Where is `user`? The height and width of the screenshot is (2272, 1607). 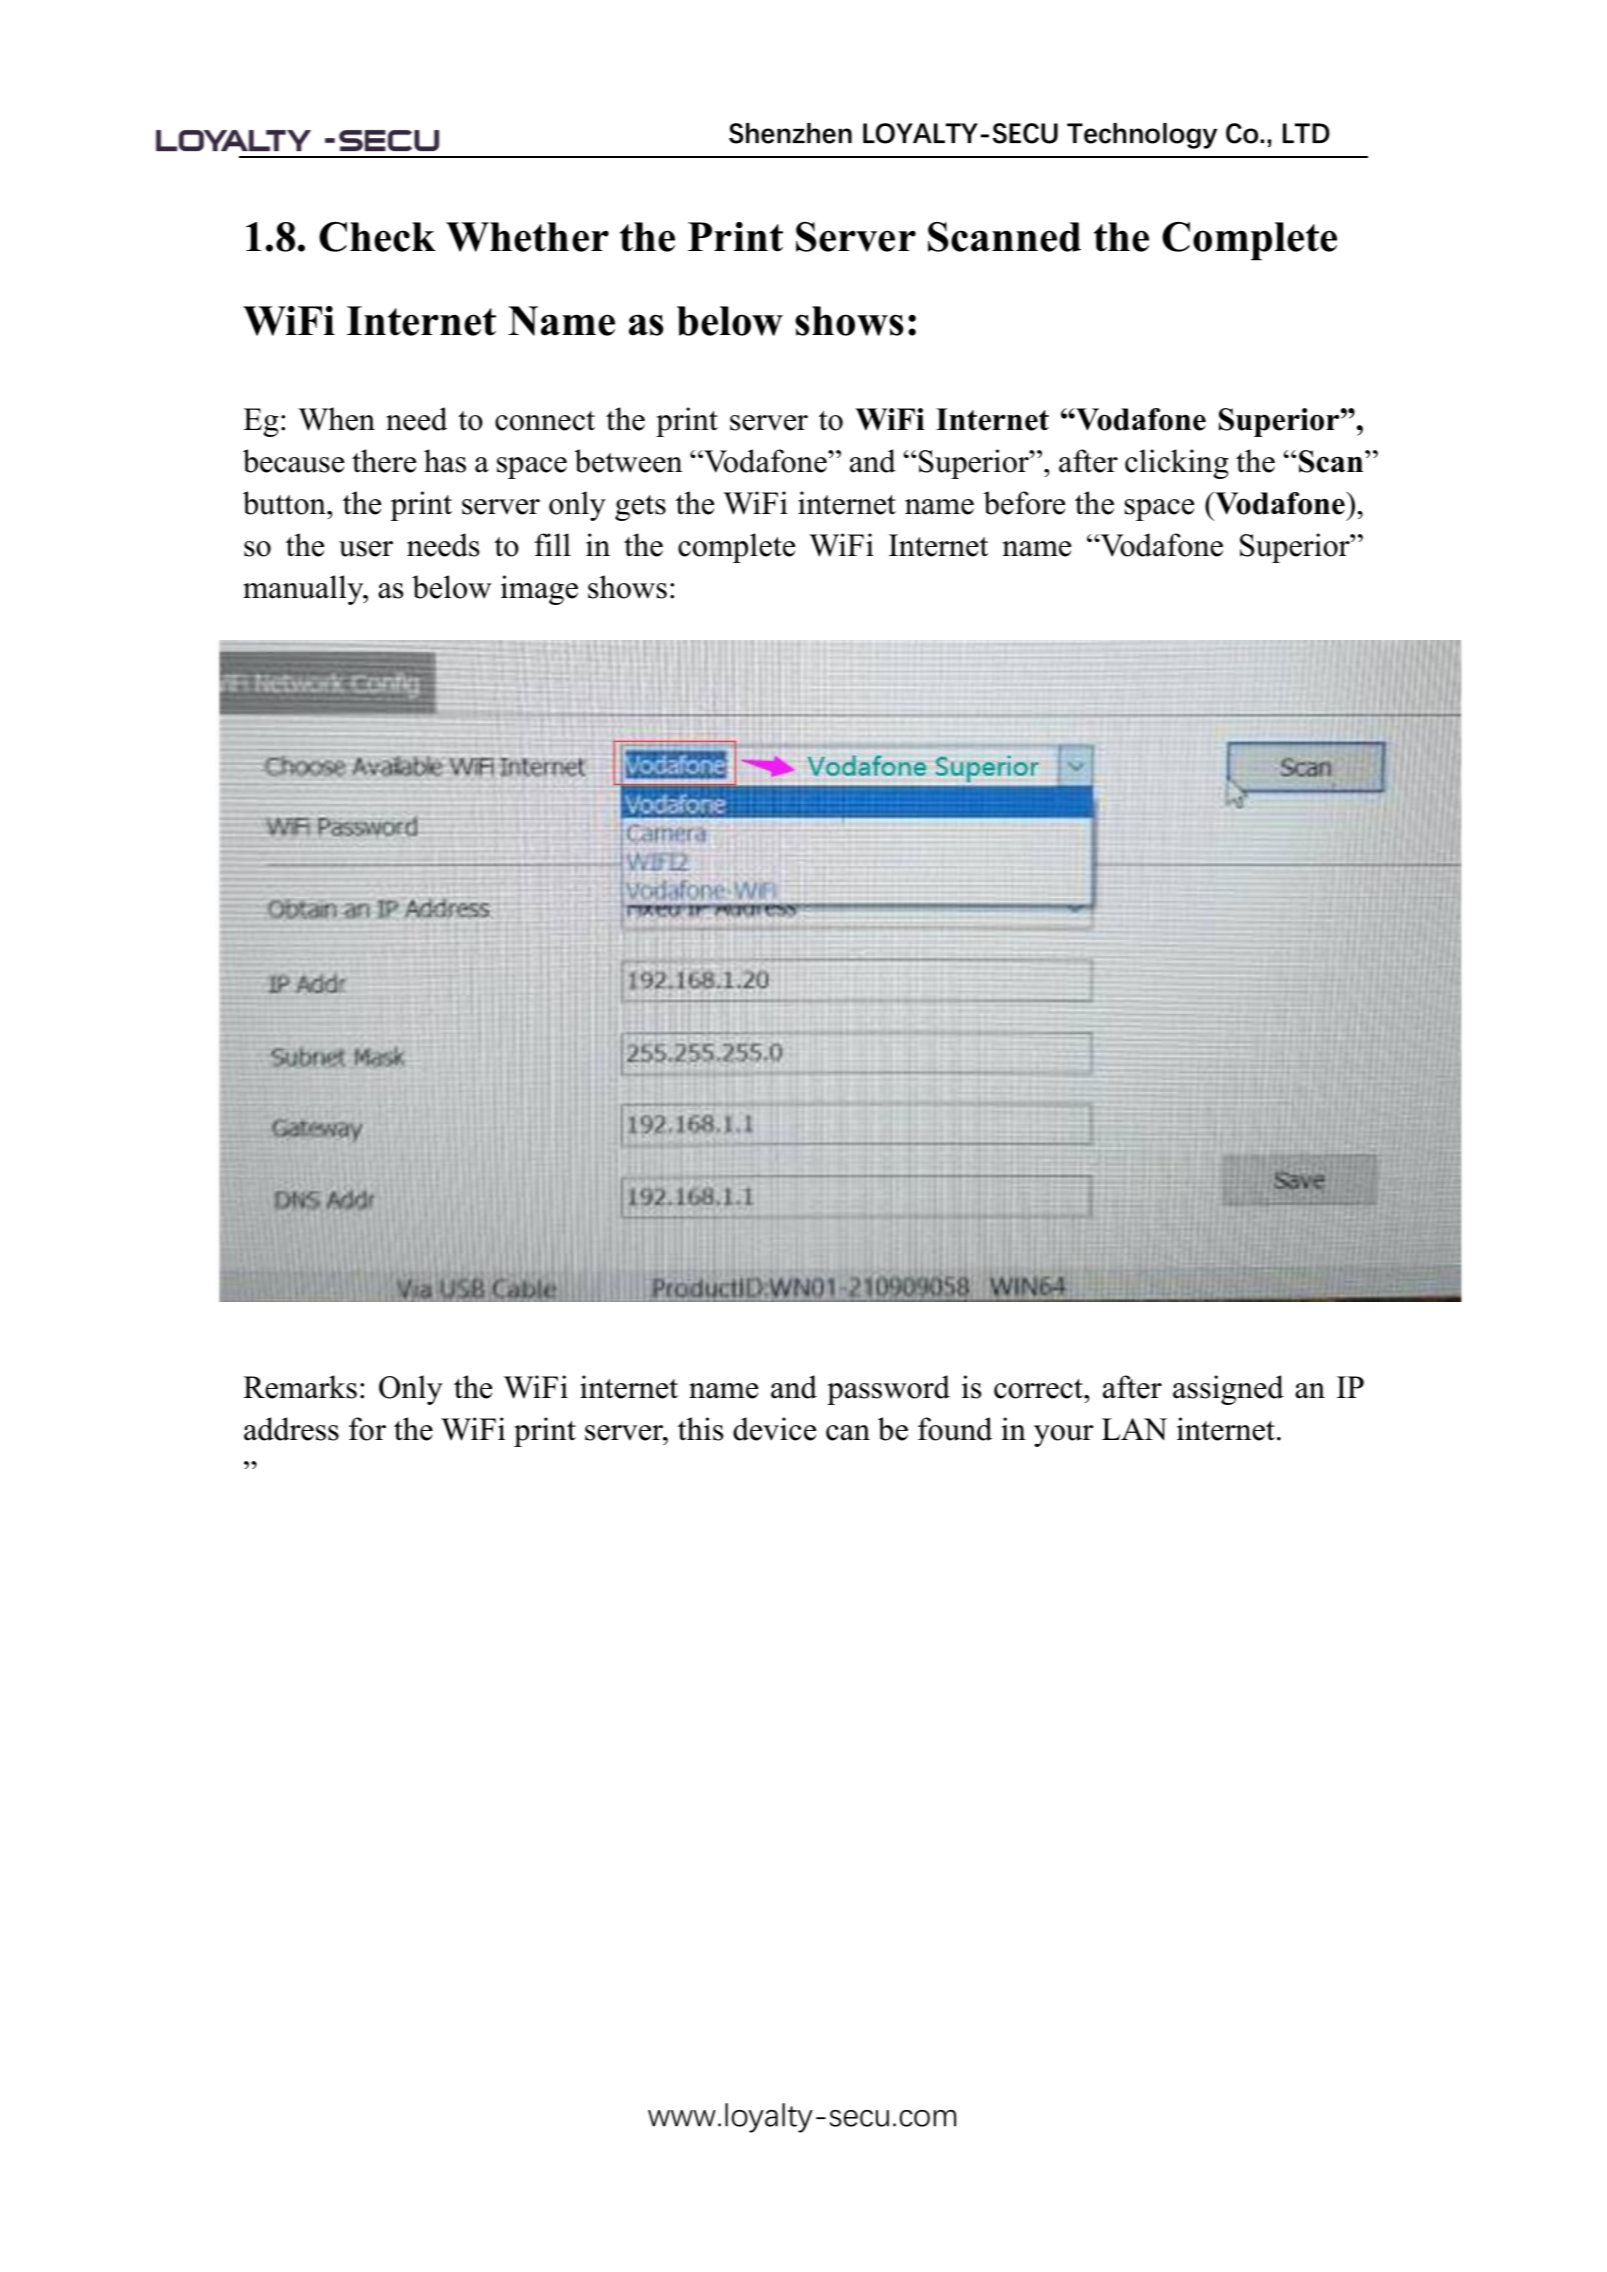
user is located at coordinates (366, 549).
